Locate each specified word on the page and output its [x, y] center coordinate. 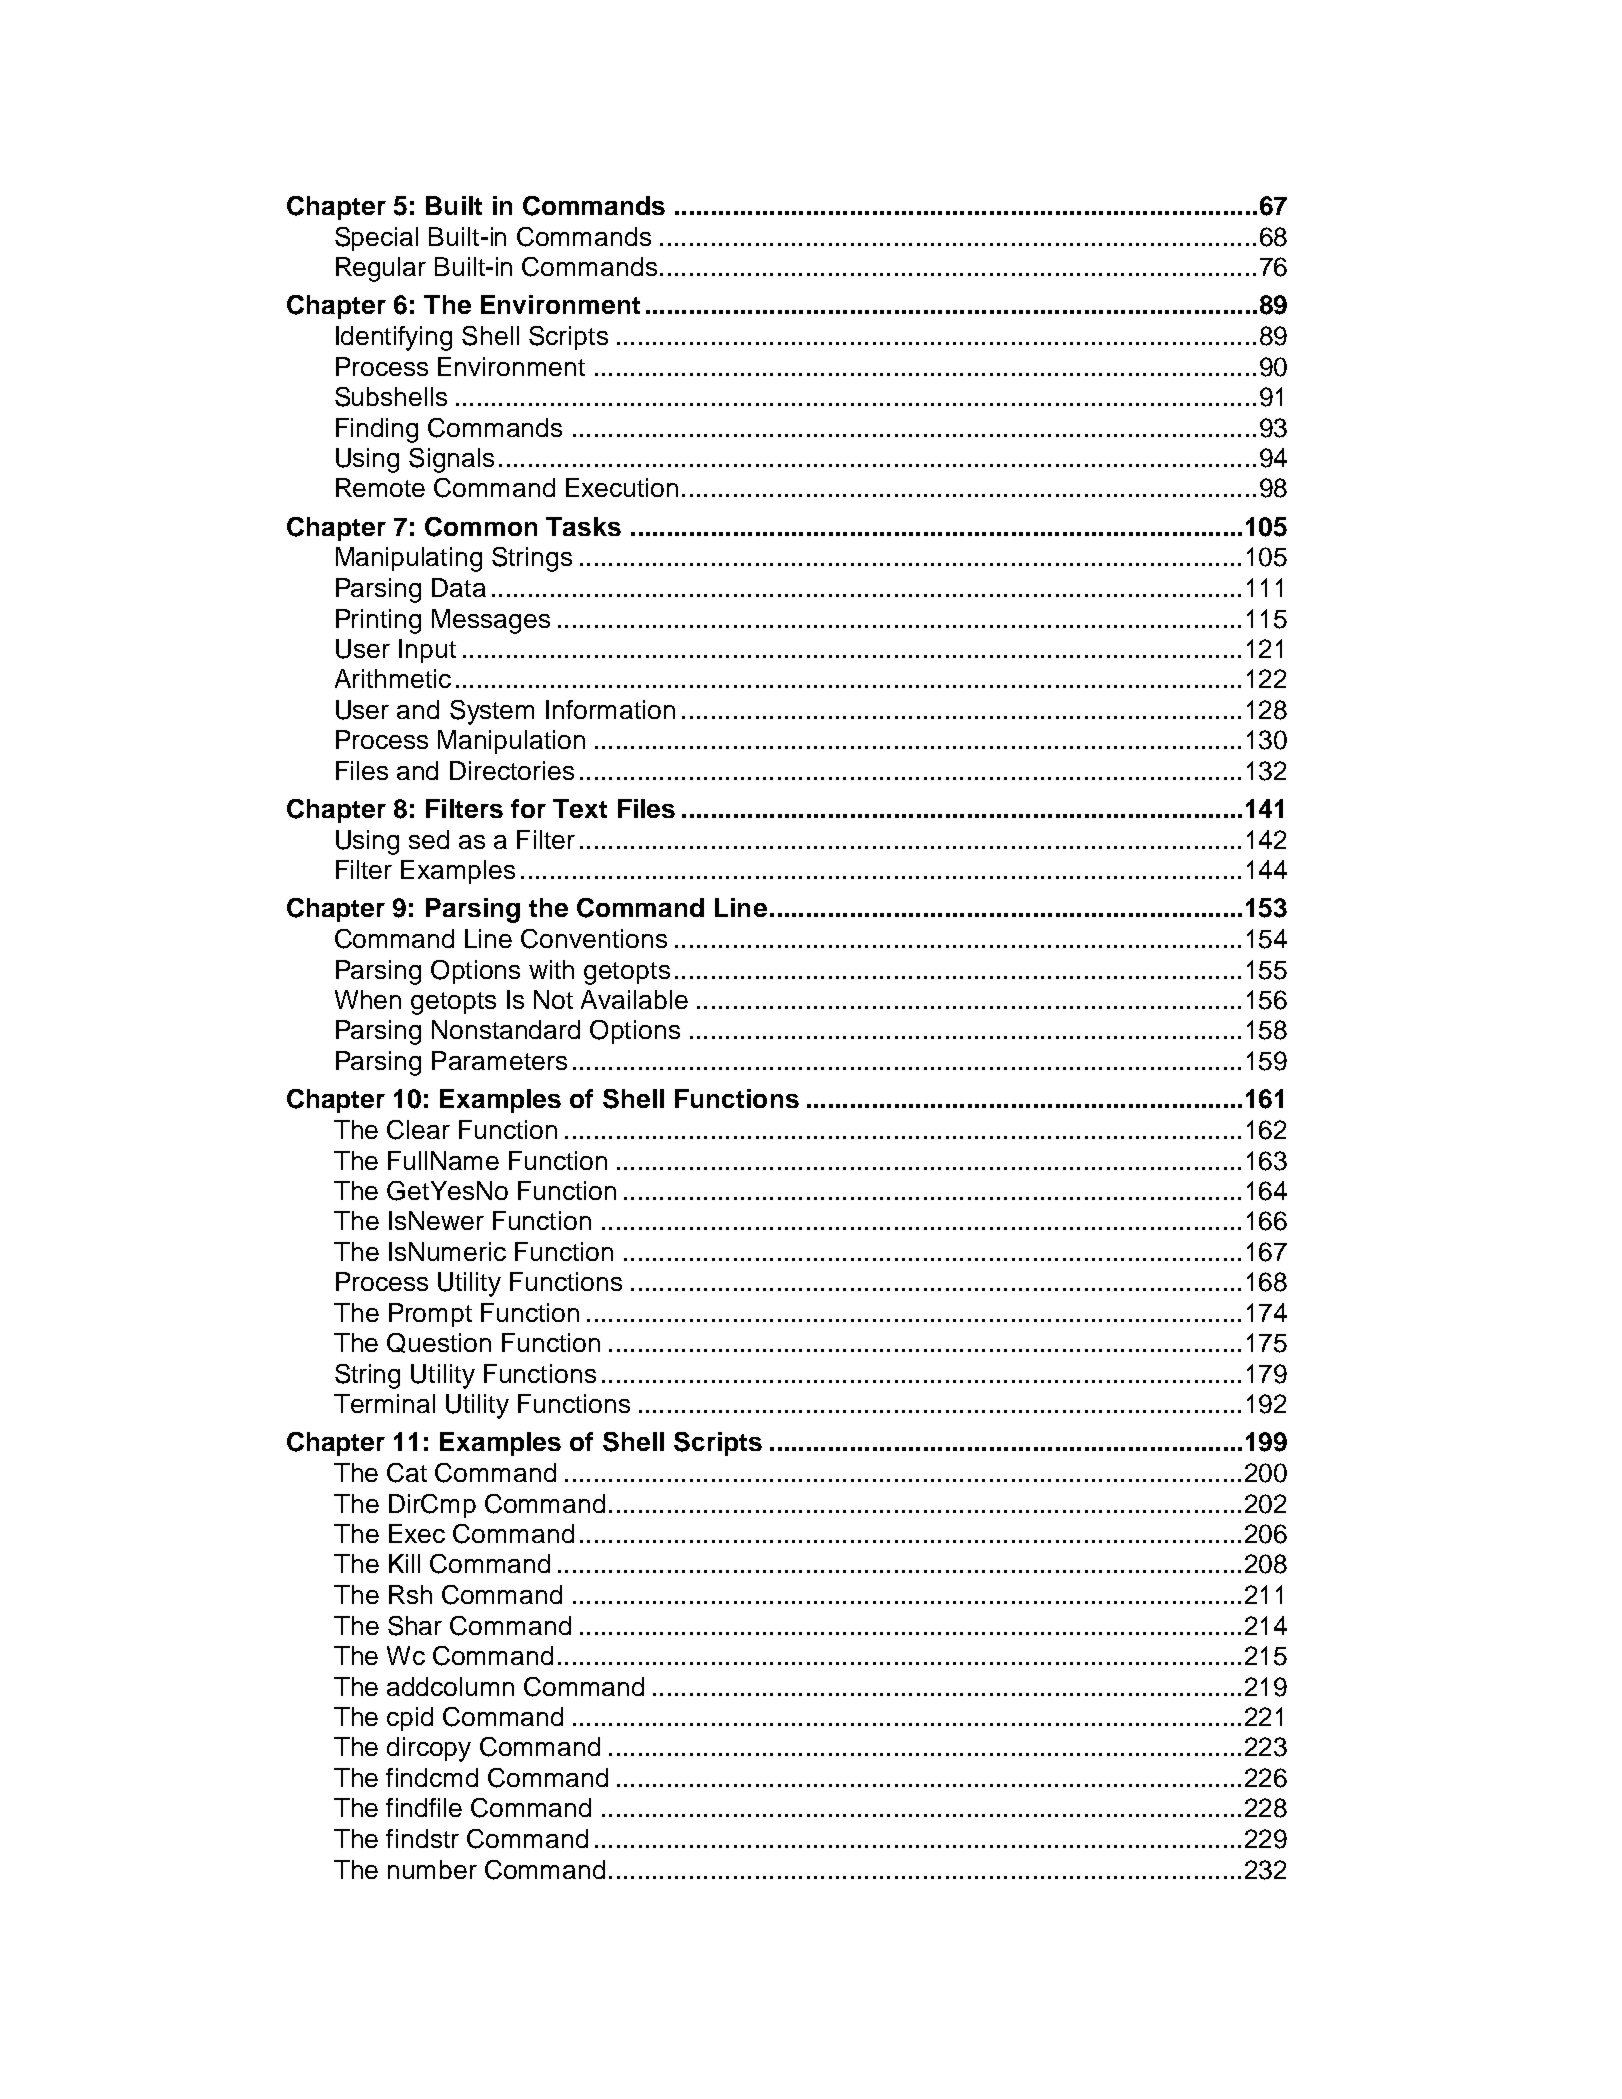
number [432, 1869]
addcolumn [450, 1686]
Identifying [394, 338]
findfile [424, 1807]
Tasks [583, 526]
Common [481, 527]
